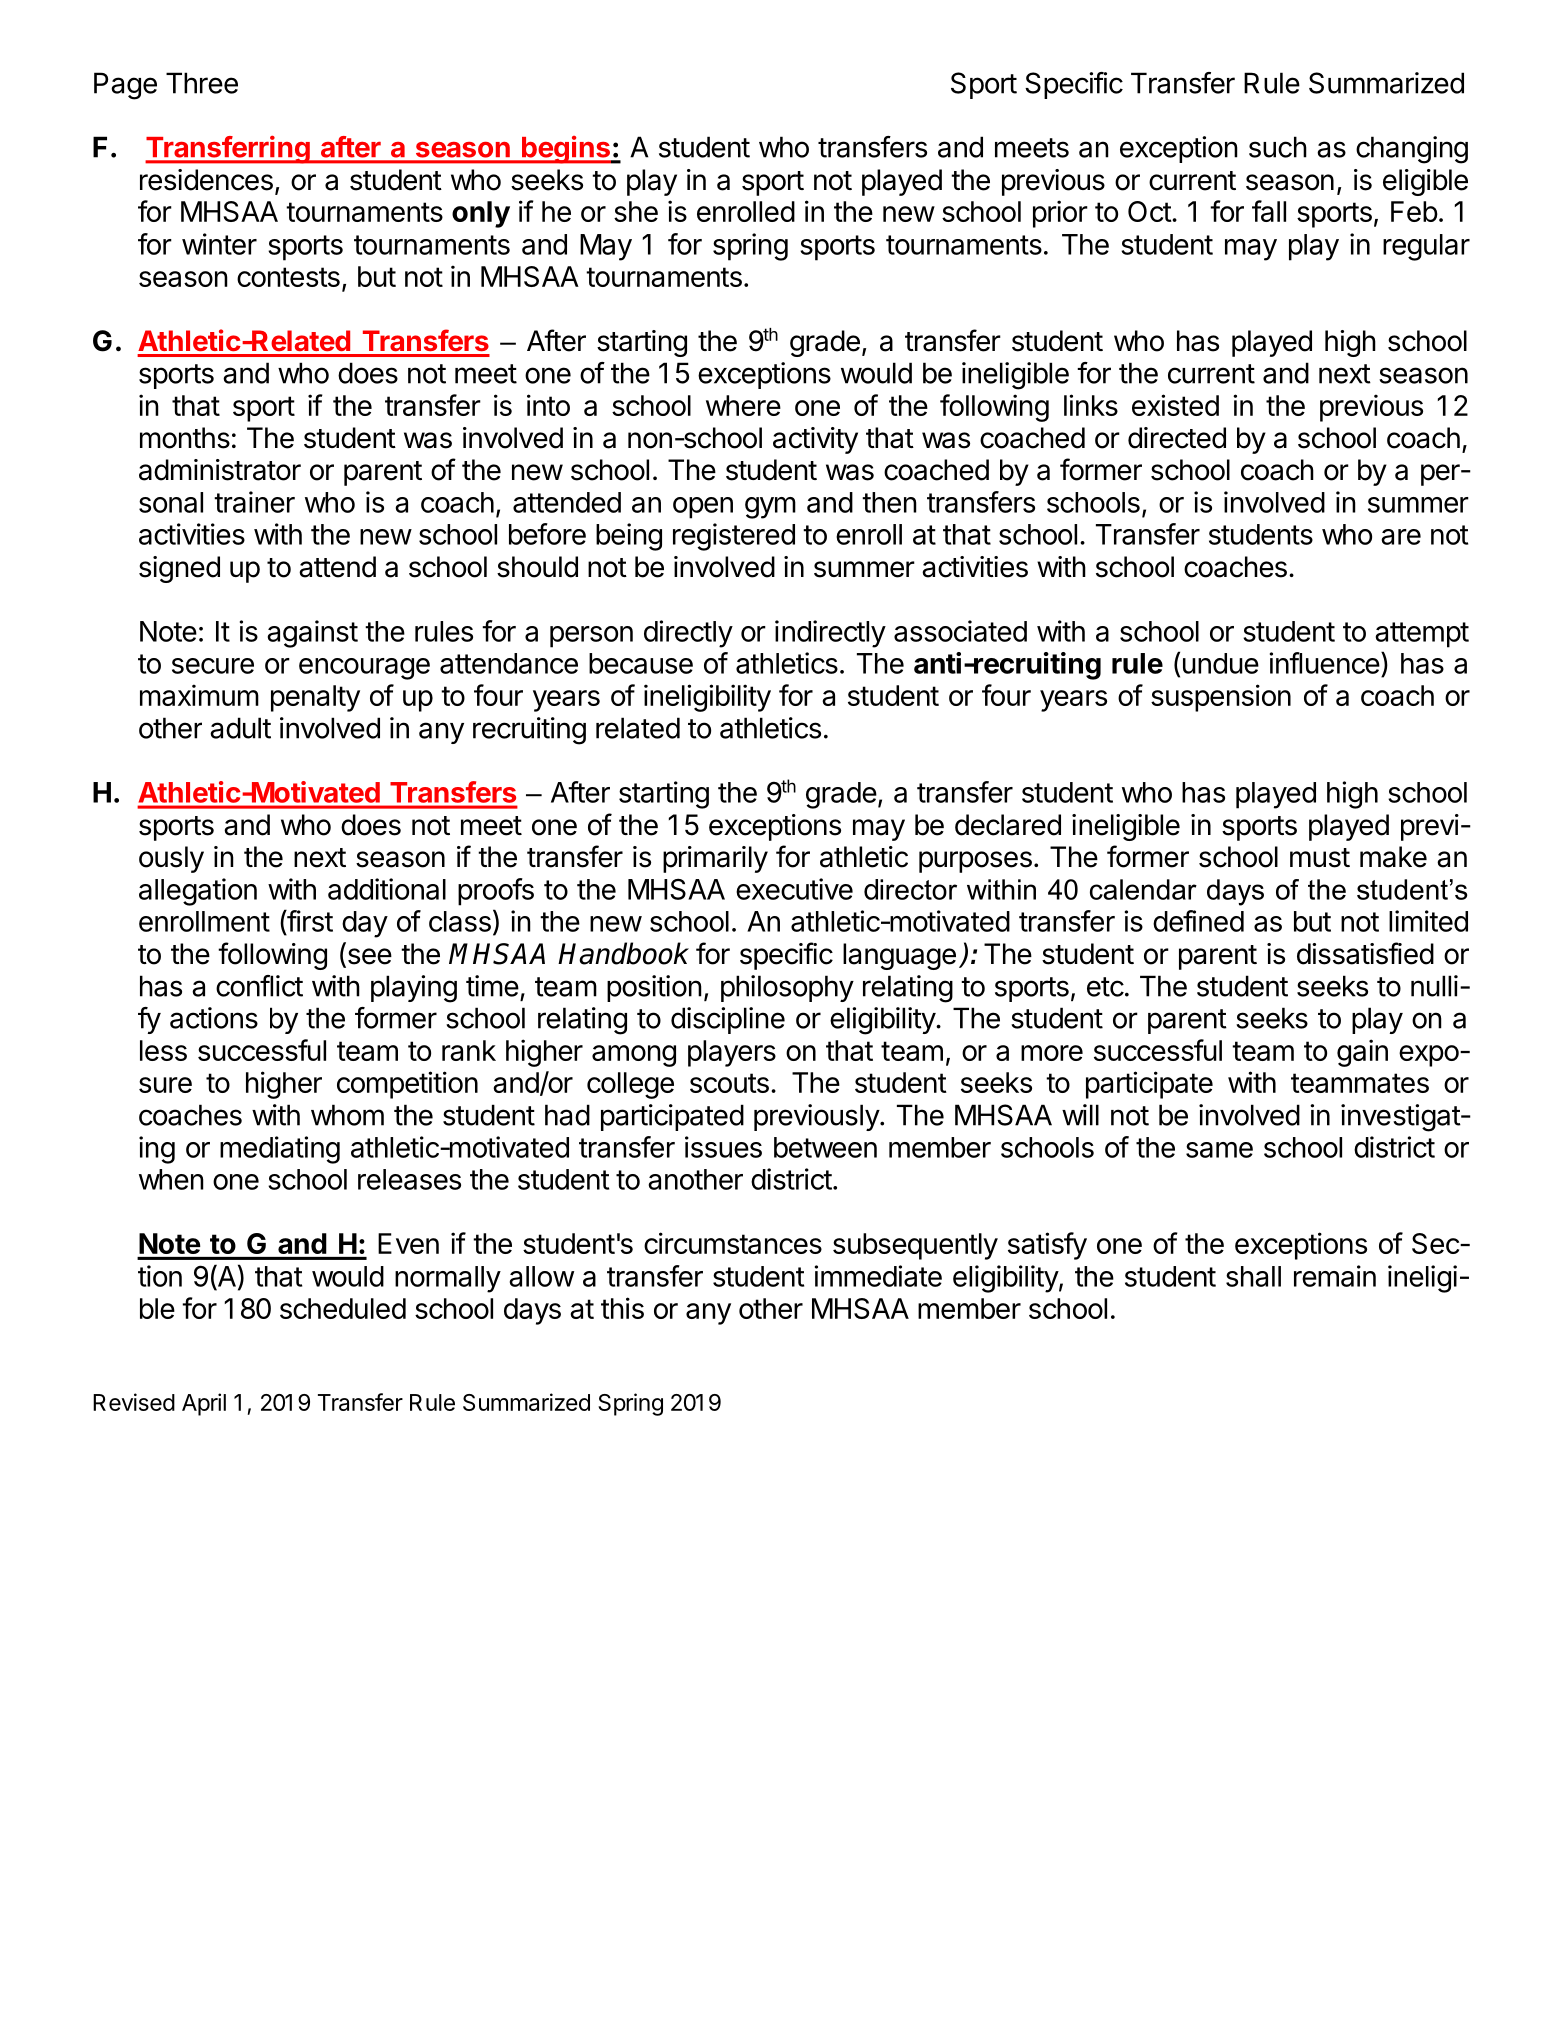 This screenshot has height=2019, width=1560. What do you see at coordinates (204, 1404) in the screenshot?
I see `April` at bounding box center [204, 1404].
